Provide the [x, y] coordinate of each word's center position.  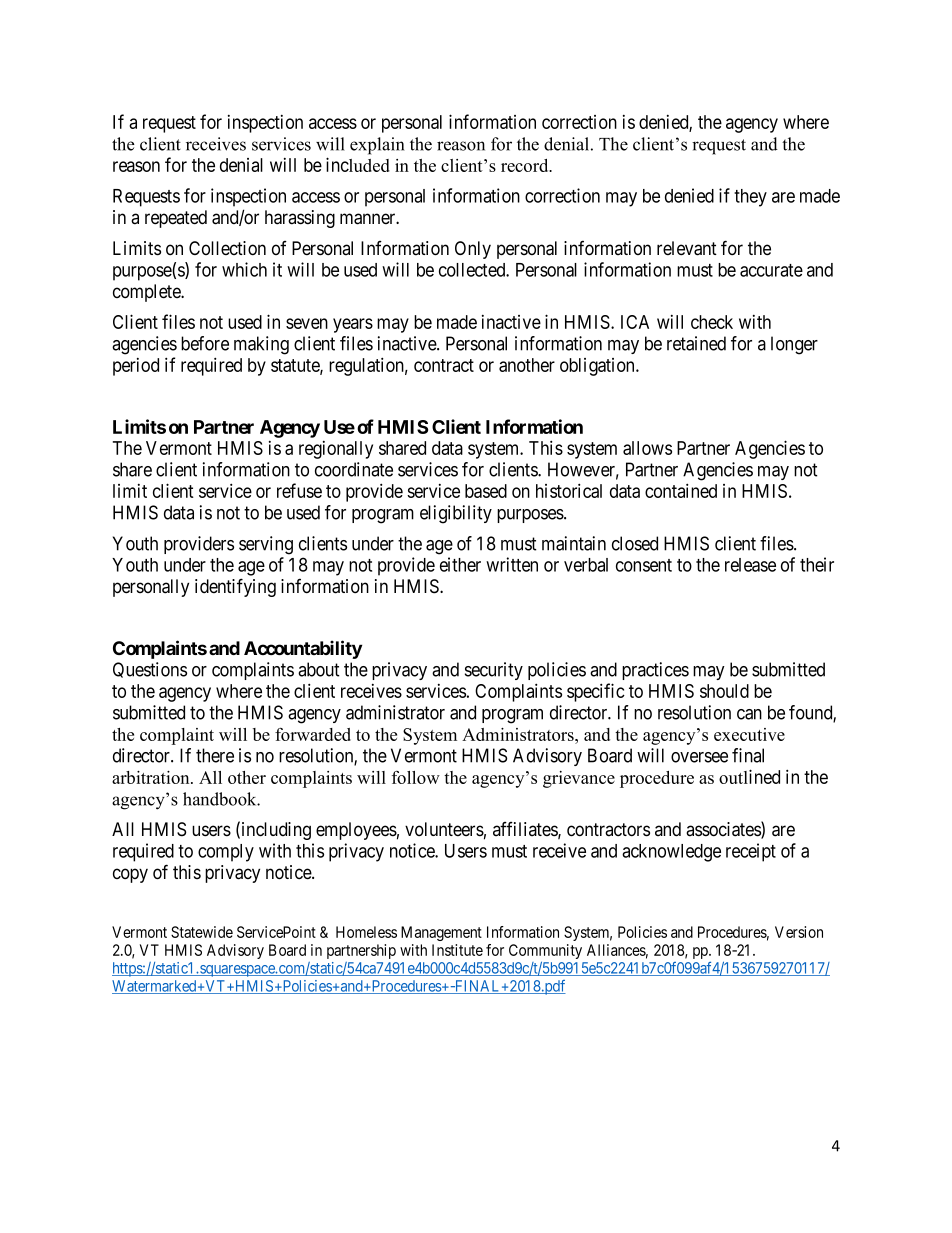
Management [441, 933]
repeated [176, 219]
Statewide [202, 932]
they [750, 198]
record [526, 165]
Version [799, 932]
